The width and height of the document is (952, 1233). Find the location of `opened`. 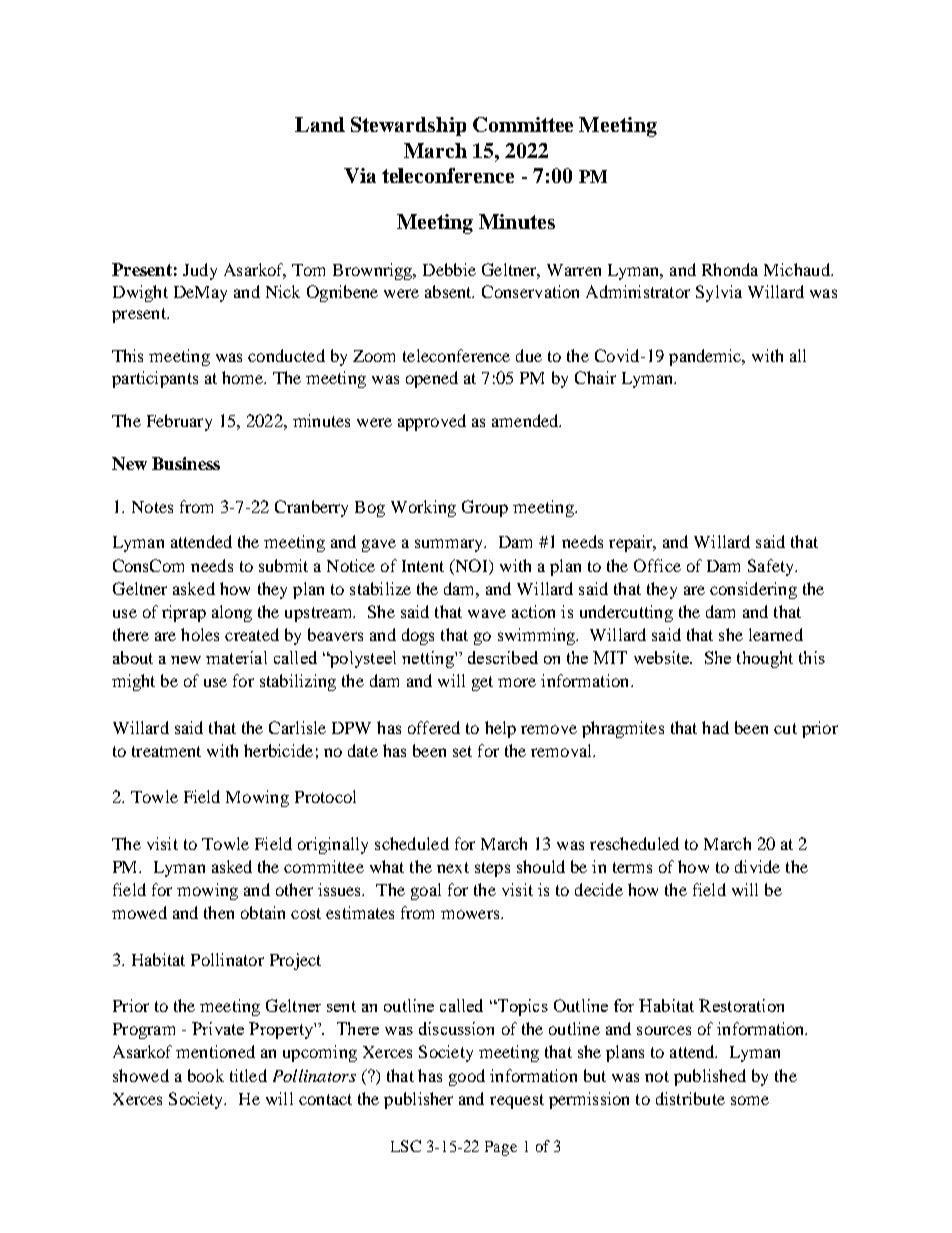

opened is located at coordinates (432, 379).
